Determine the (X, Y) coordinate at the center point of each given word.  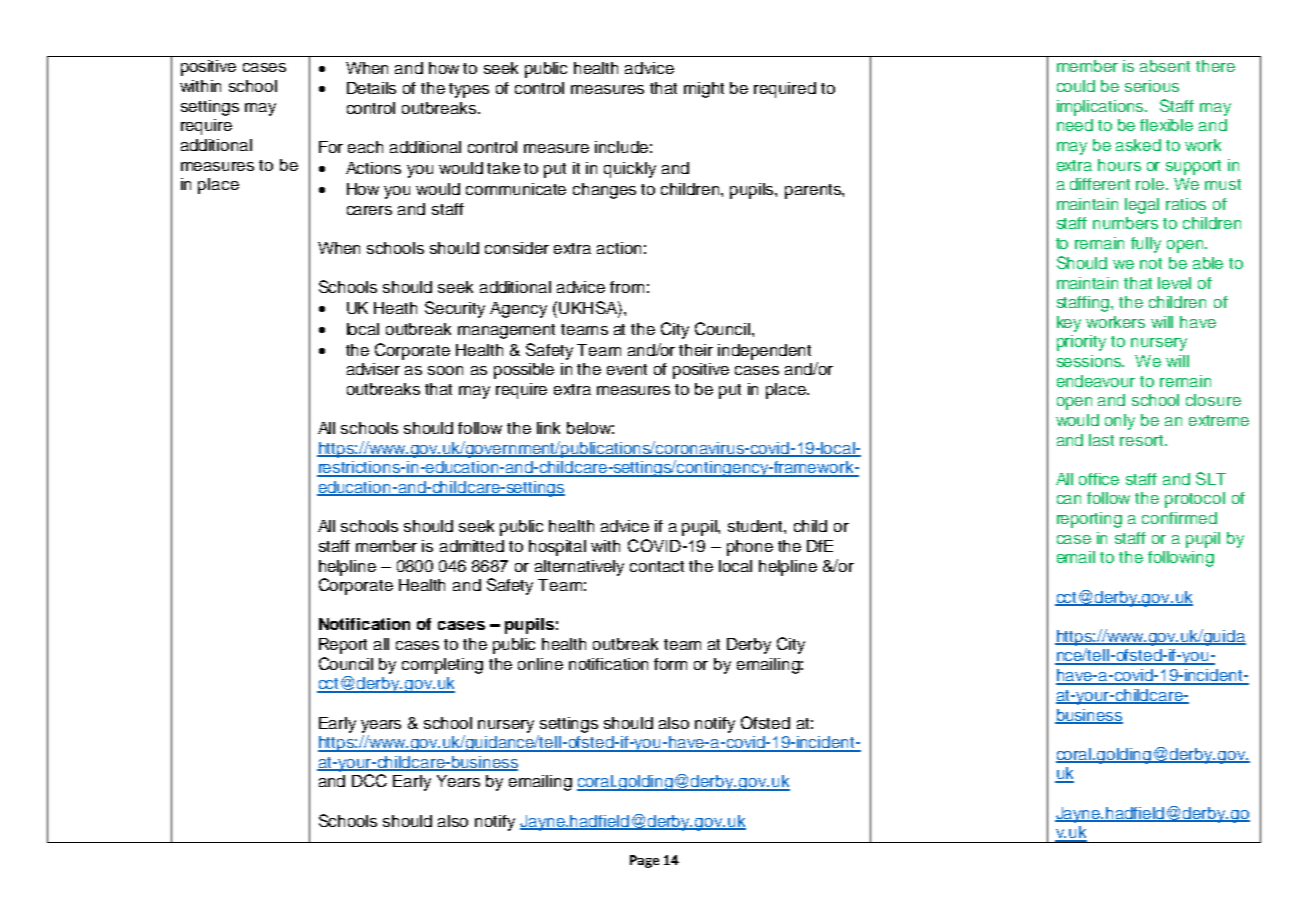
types (469, 90)
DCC (369, 780)
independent (764, 352)
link (548, 428)
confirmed (1179, 518)
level (1174, 283)
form (670, 664)
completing (442, 666)
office (1099, 479)
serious (1152, 86)
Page (644, 861)
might (704, 90)
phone (750, 548)
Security (455, 309)
